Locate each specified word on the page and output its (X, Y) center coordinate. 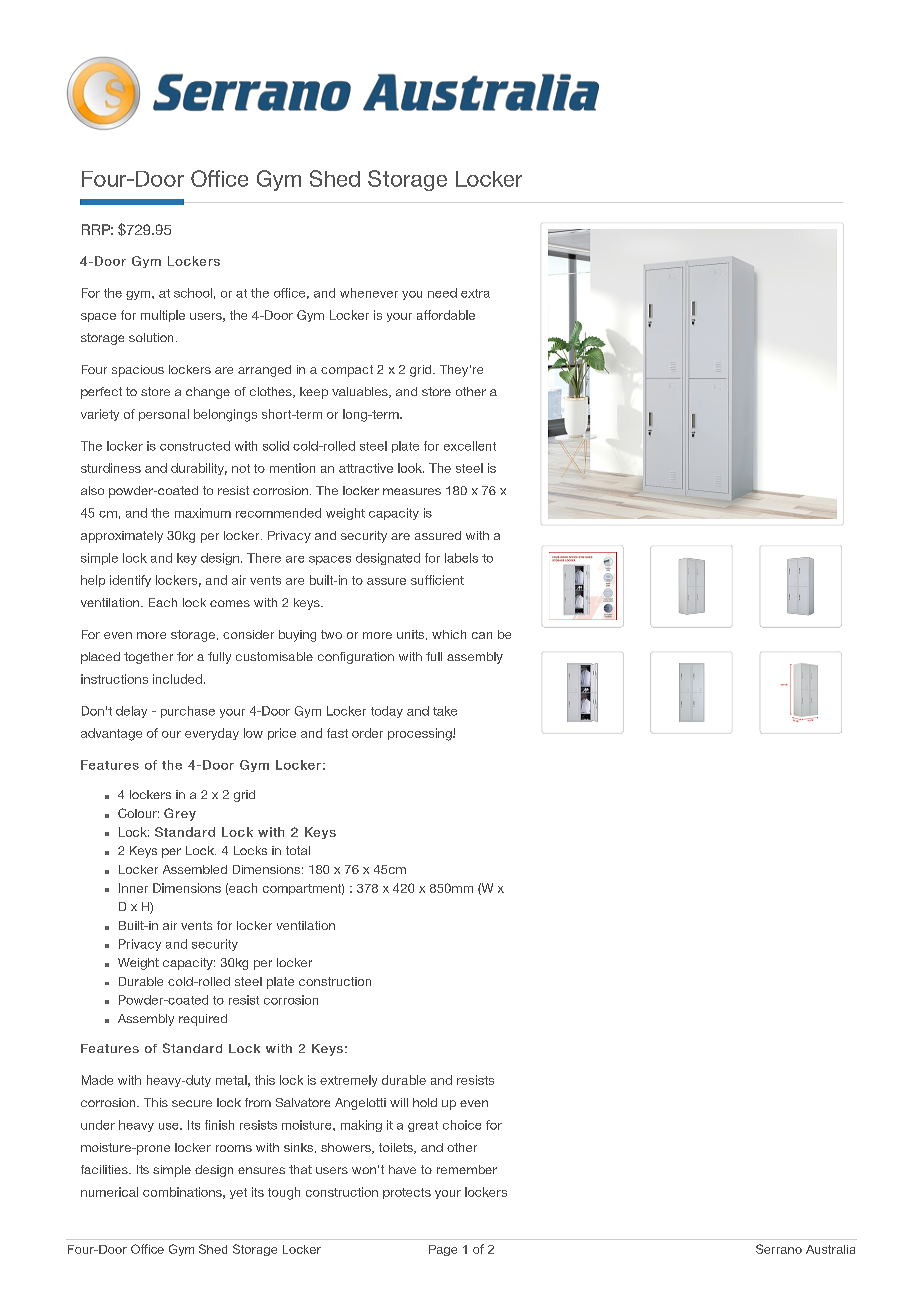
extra (475, 293)
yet (238, 1193)
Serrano (779, 1249)
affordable (446, 315)
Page (443, 1250)
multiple (163, 316)
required (203, 1020)
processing (421, 734)
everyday (212, 734)
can (482, 635)
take (445, 711)
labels (461, 558)
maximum (203, 513)
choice (462, 1125)
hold (425, 1102)
